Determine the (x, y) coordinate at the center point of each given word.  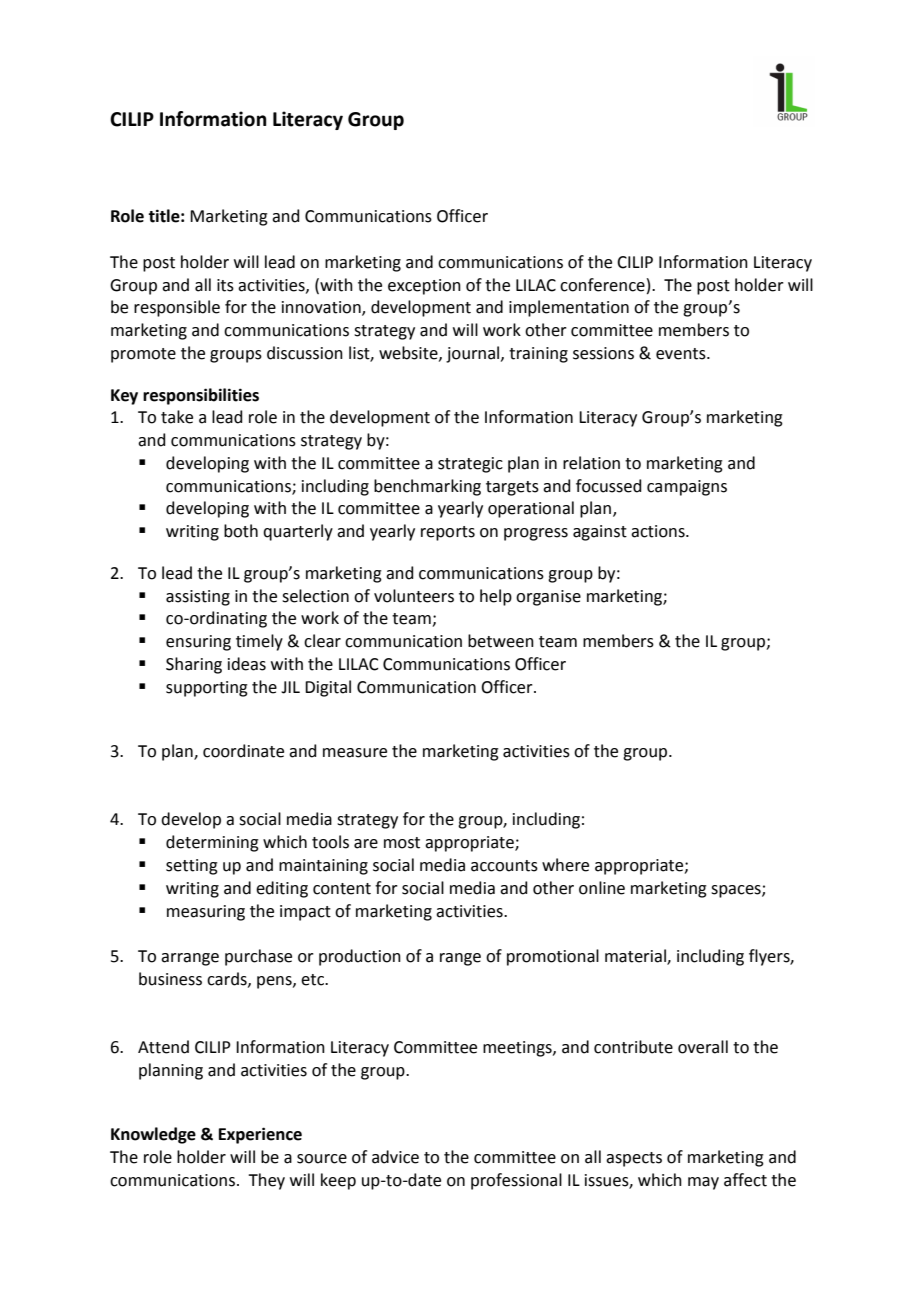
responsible (177, 308)
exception (424, 287)
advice (395, 1157)
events (682, 354)
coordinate (243, 751)
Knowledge (153, 1135)
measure (355, 753)
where (565, 865)
